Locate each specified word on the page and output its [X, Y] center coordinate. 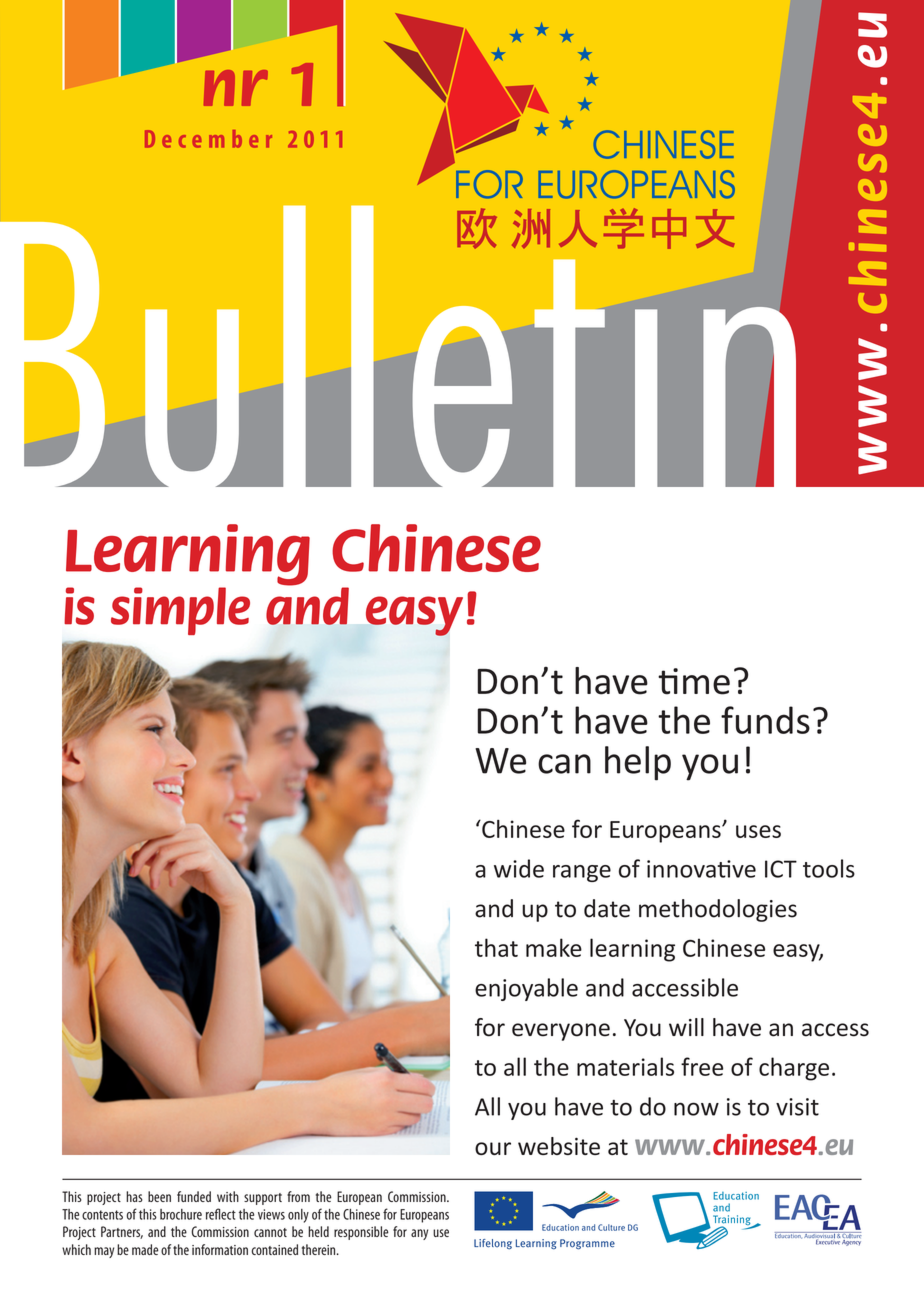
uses [758, 831]
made [145, 1249]
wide [519, 868]
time [694, 681]
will [686, 1027]
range [582, 873]
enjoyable [526, 989]
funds [765, 720]
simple [180, 611]
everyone [561, 1032]
